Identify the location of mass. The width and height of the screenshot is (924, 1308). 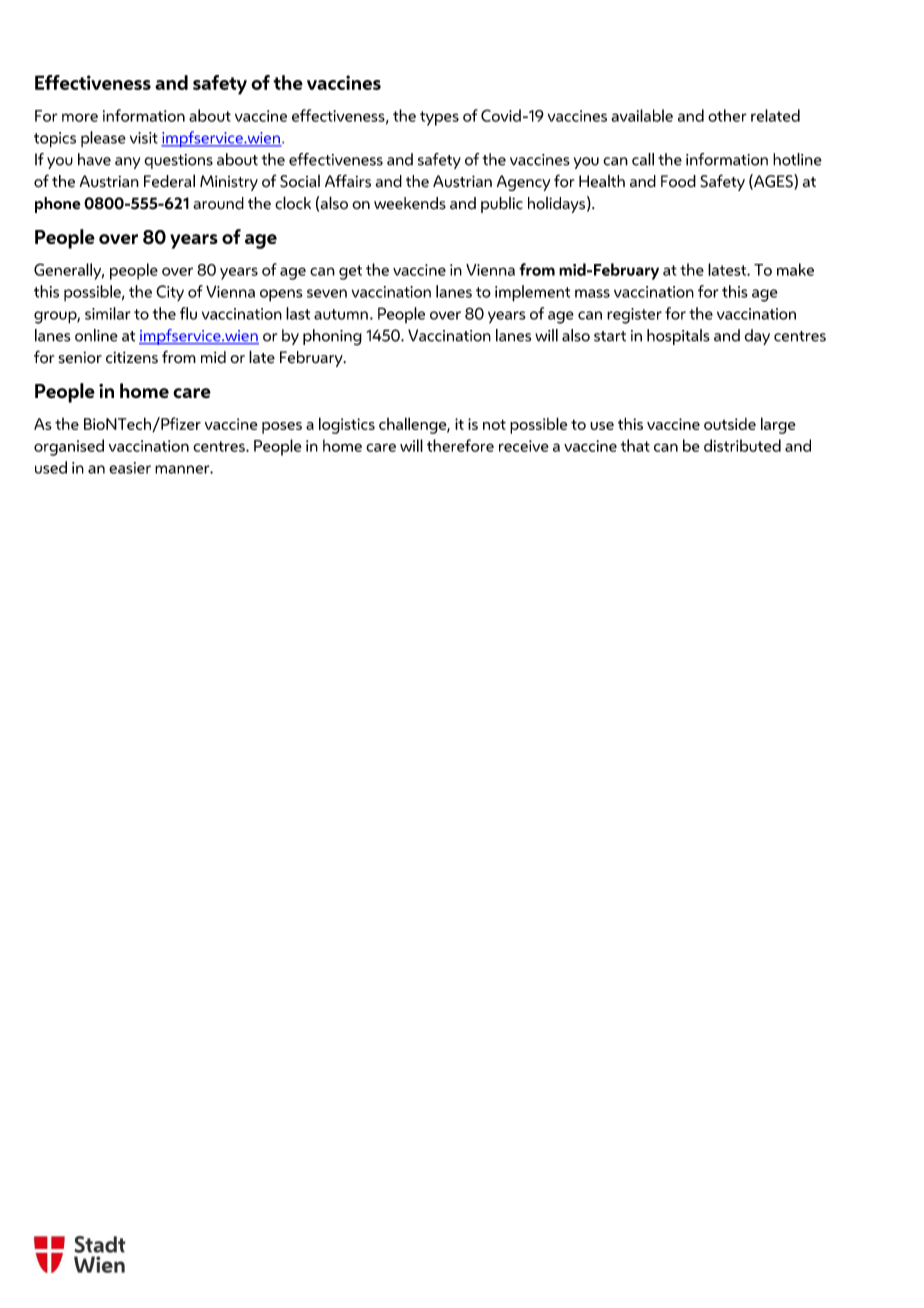
(592, 293).
